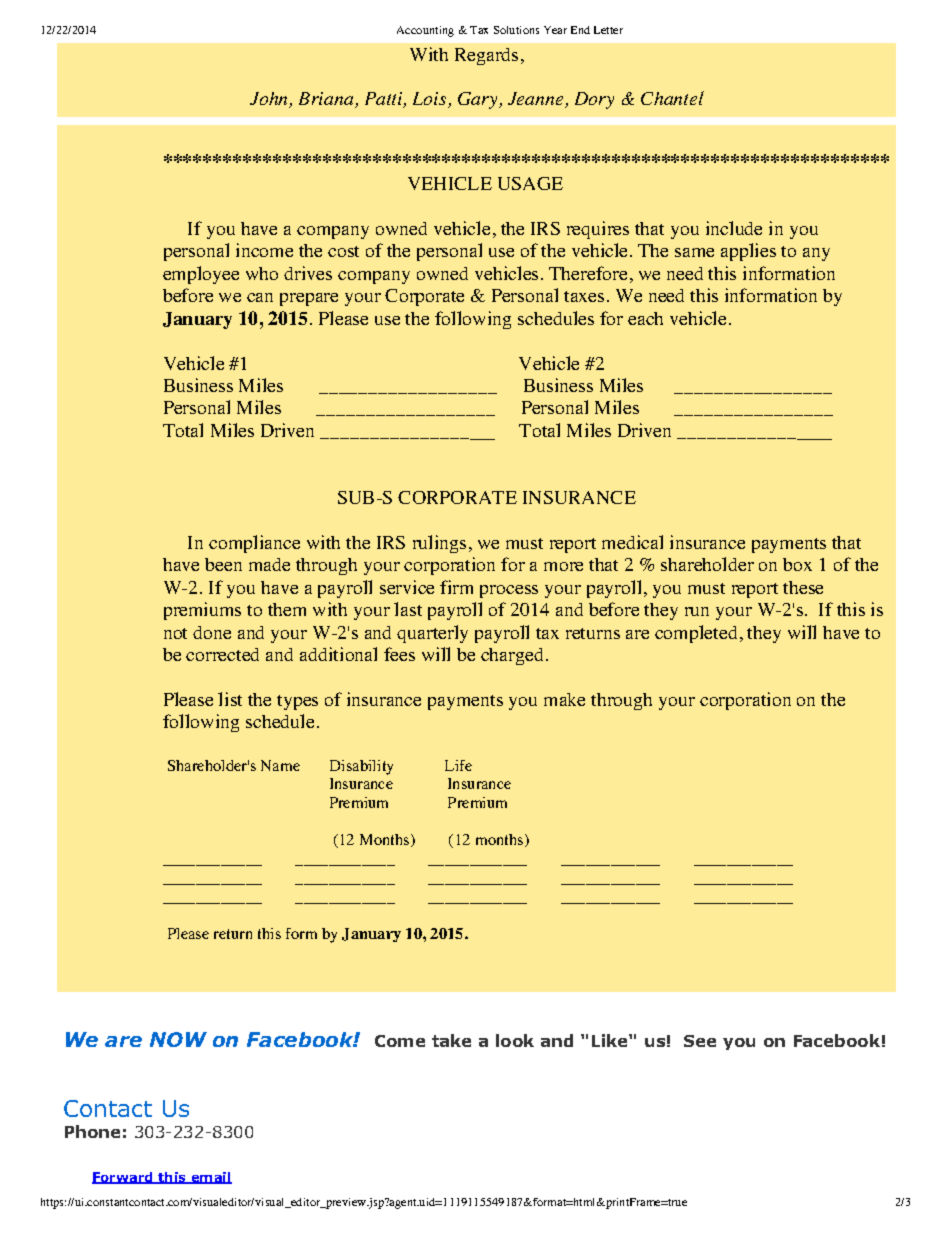 Image resolution: width=952 pixels, height=1233 pixels. What do you see at coordinates (201, 275) in the screenshot?
I see `employee` at bounding box center [201, 275].
